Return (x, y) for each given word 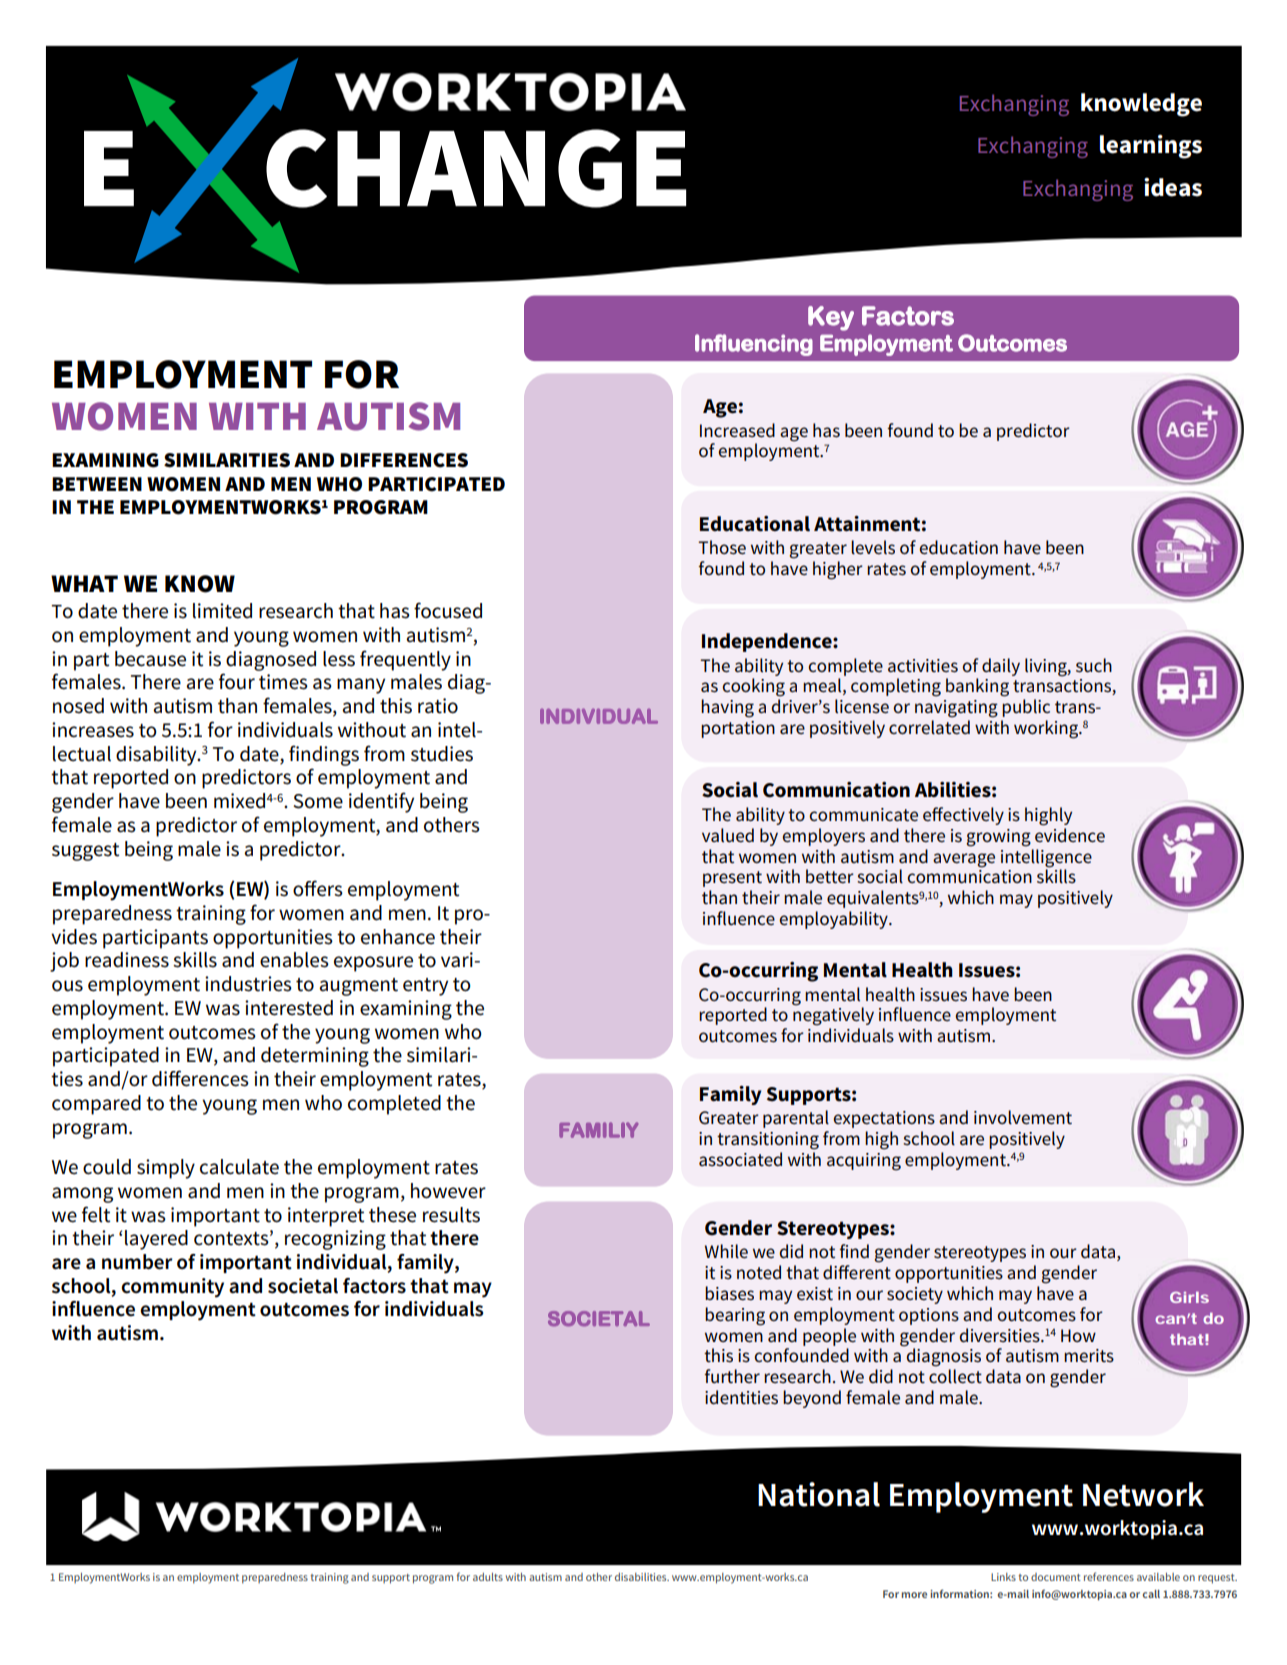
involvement (1023, 1117)
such (1094, 665)
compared (96, 1105)
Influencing (754, 345)
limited (222, 611)
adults (488, 1577)
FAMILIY (598, 1130)
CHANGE (476, 168)
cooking (753, 687)
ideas (1173, 187)
